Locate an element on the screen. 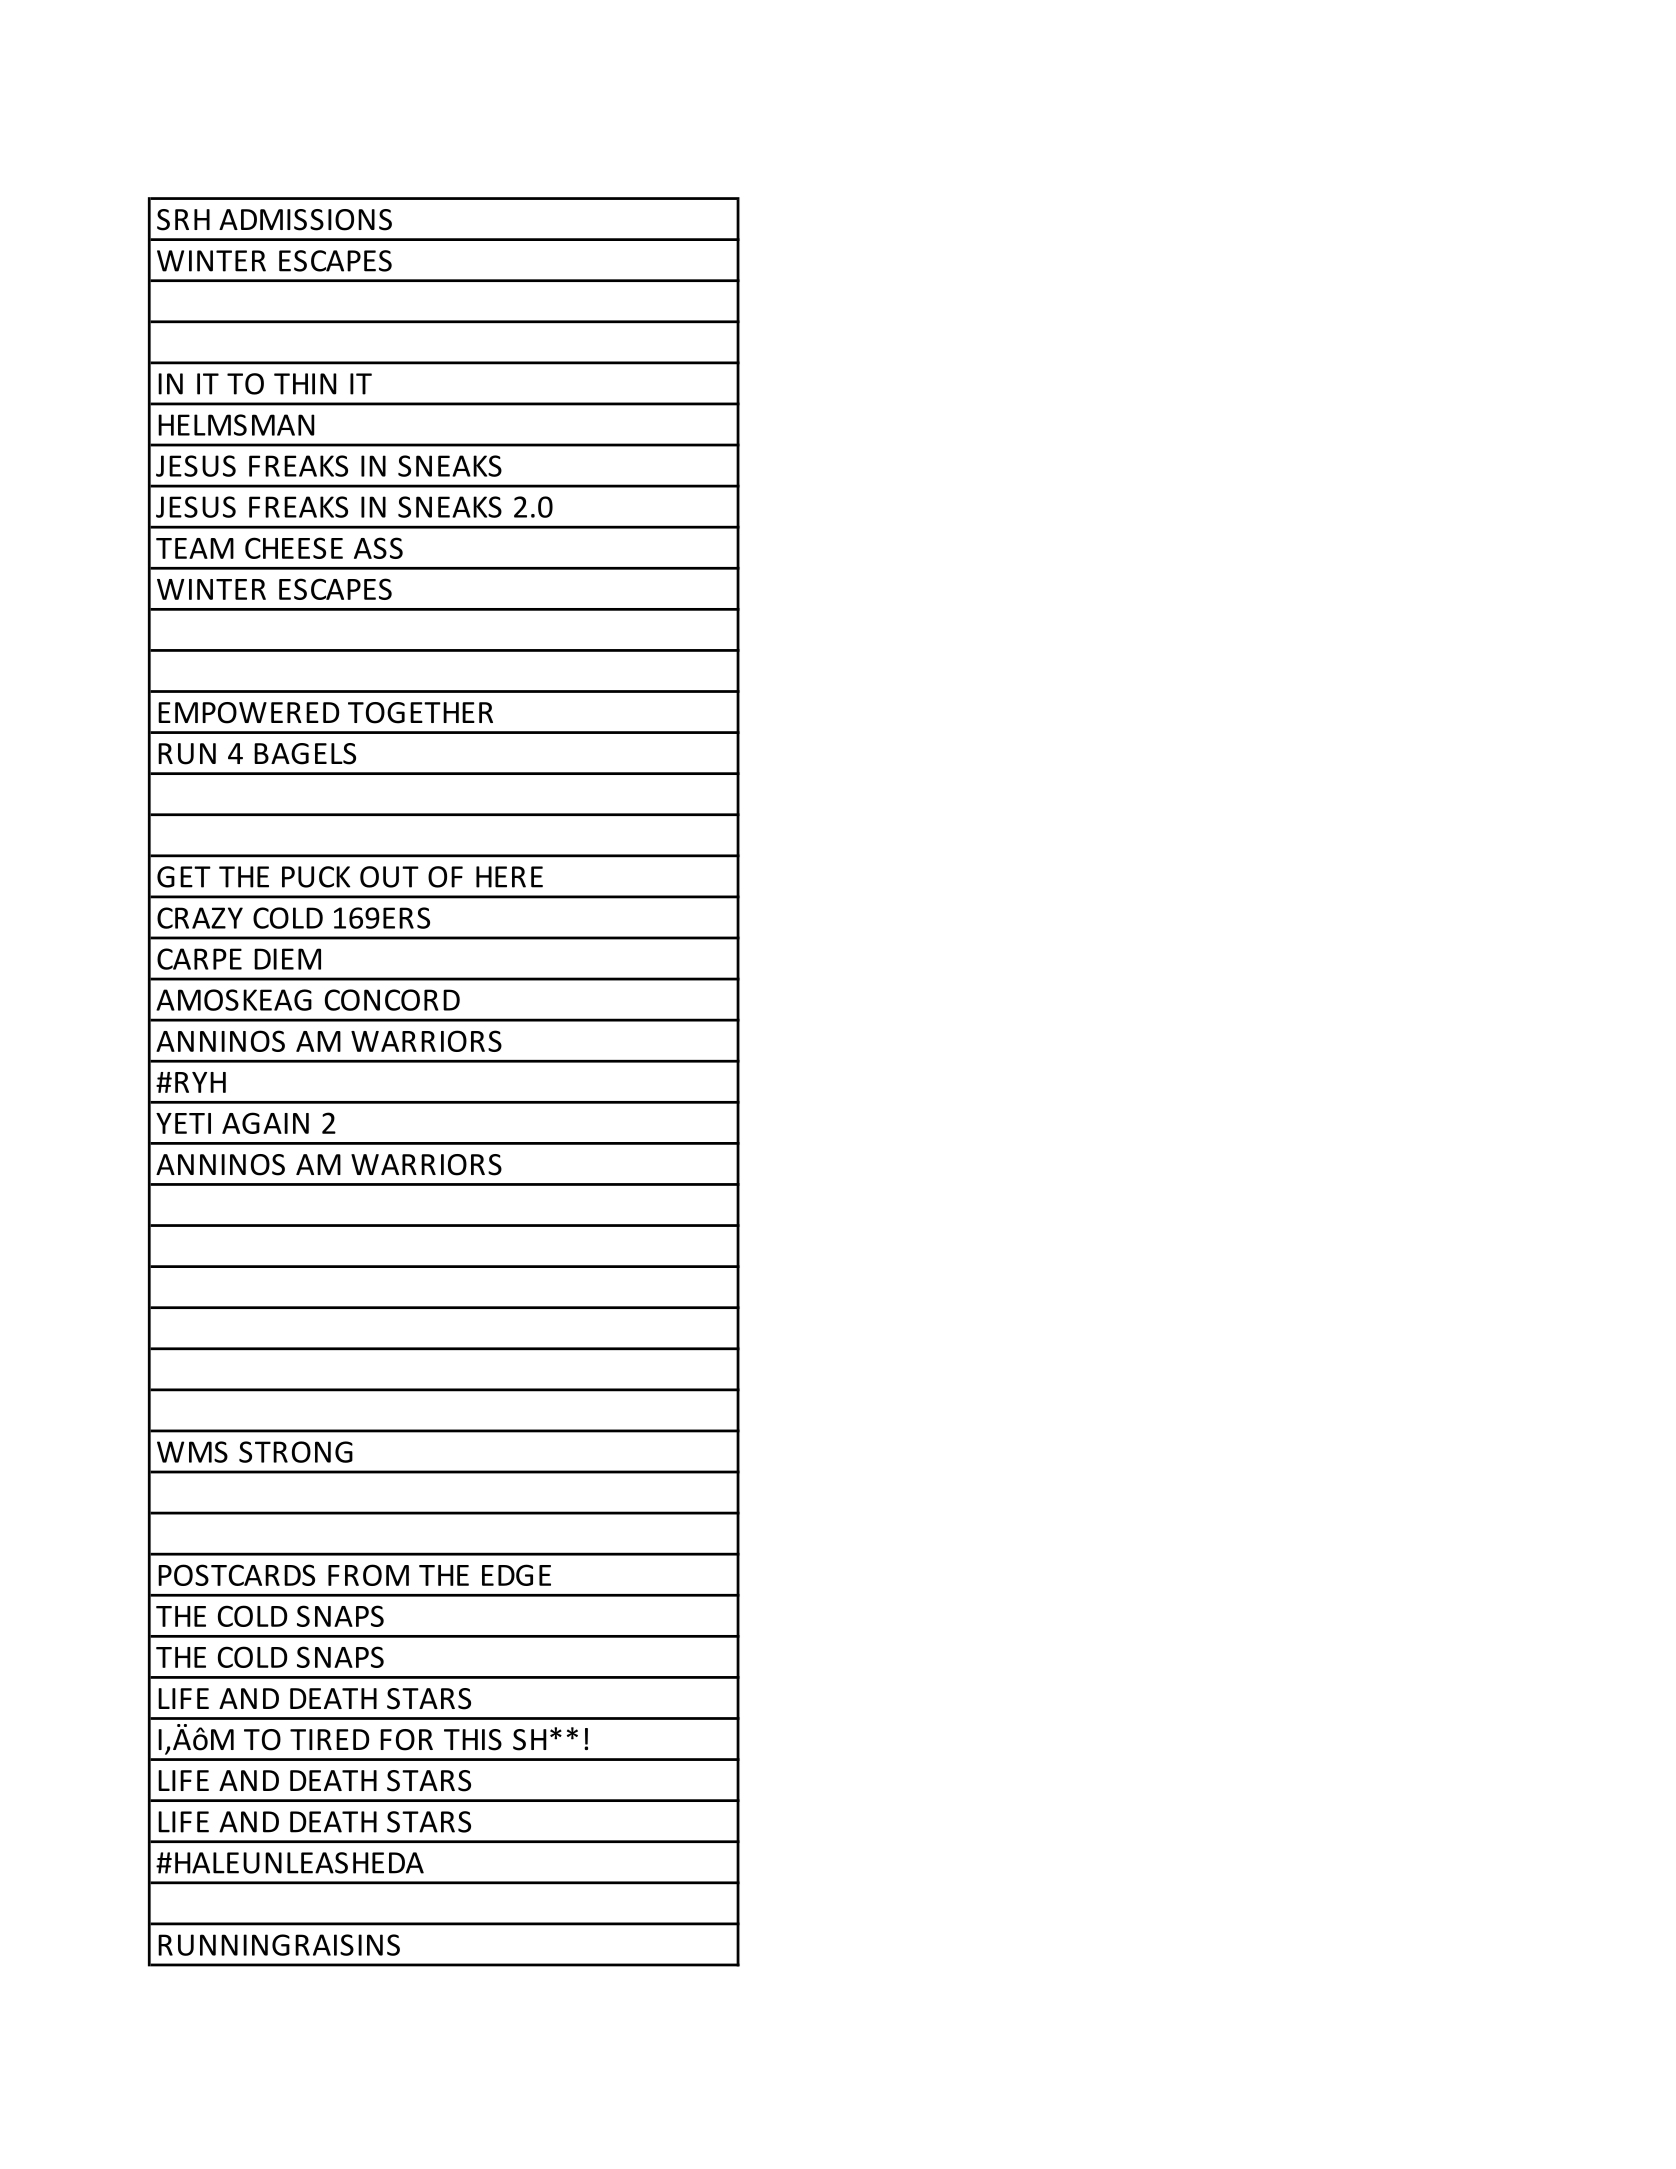 This screenshot has height=2169, width=1676. SRH is located at coordinates (183, 220).
